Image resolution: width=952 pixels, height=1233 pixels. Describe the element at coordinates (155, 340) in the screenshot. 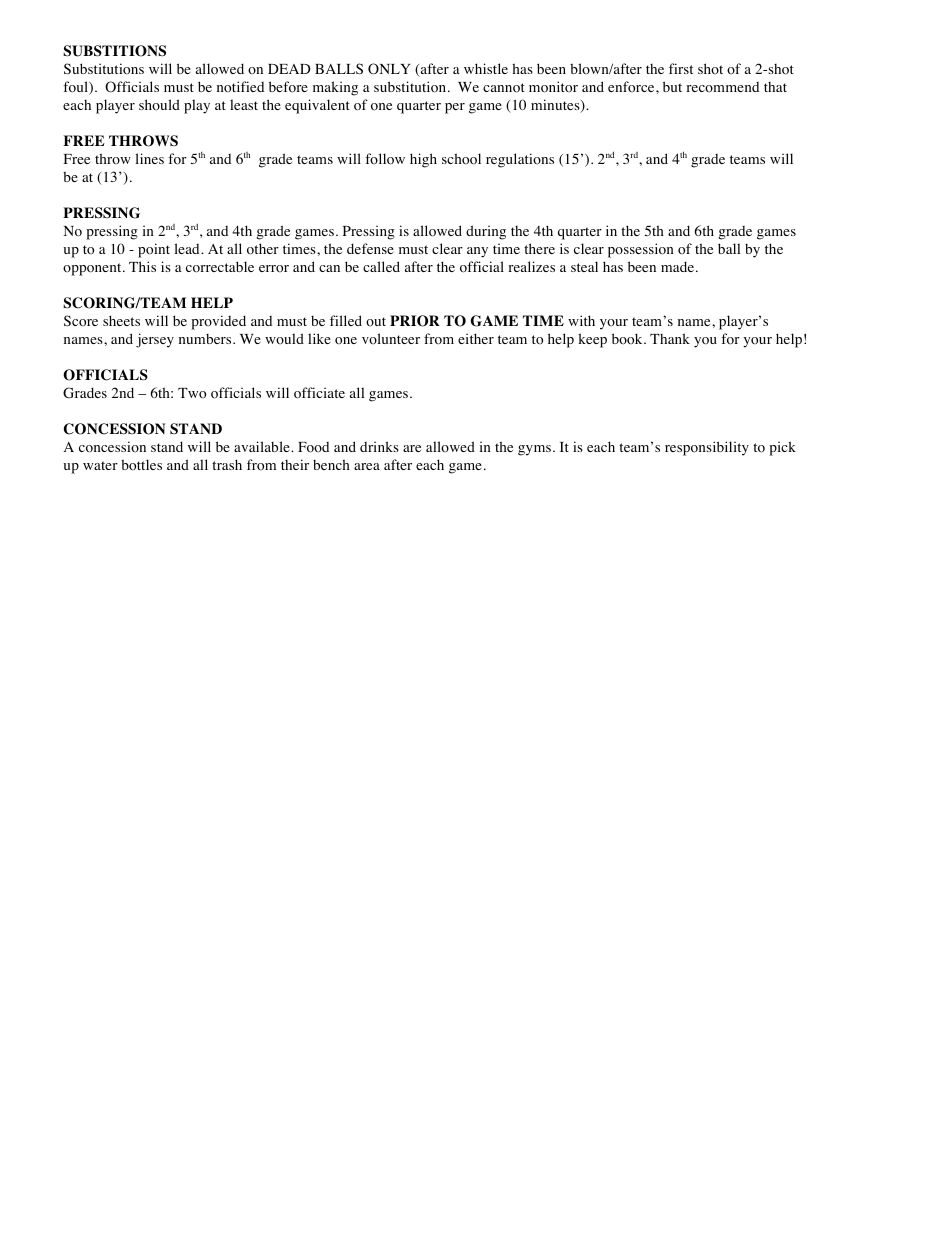

I see `jersey` at that location.
